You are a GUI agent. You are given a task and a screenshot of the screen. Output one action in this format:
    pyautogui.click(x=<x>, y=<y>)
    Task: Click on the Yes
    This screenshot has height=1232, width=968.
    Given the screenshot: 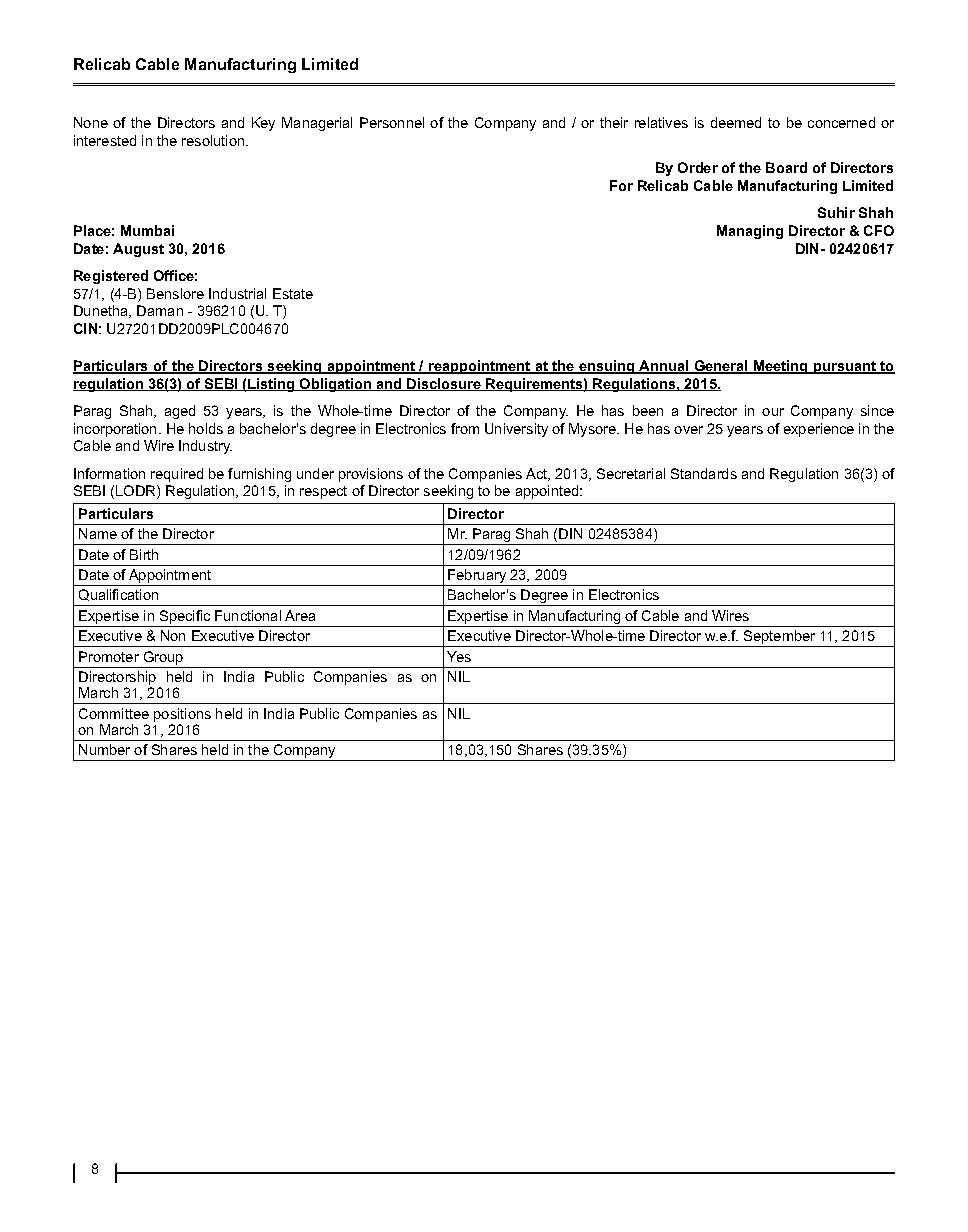 What is the action you would take?
    pyautogui.click(x=459, y=656)
